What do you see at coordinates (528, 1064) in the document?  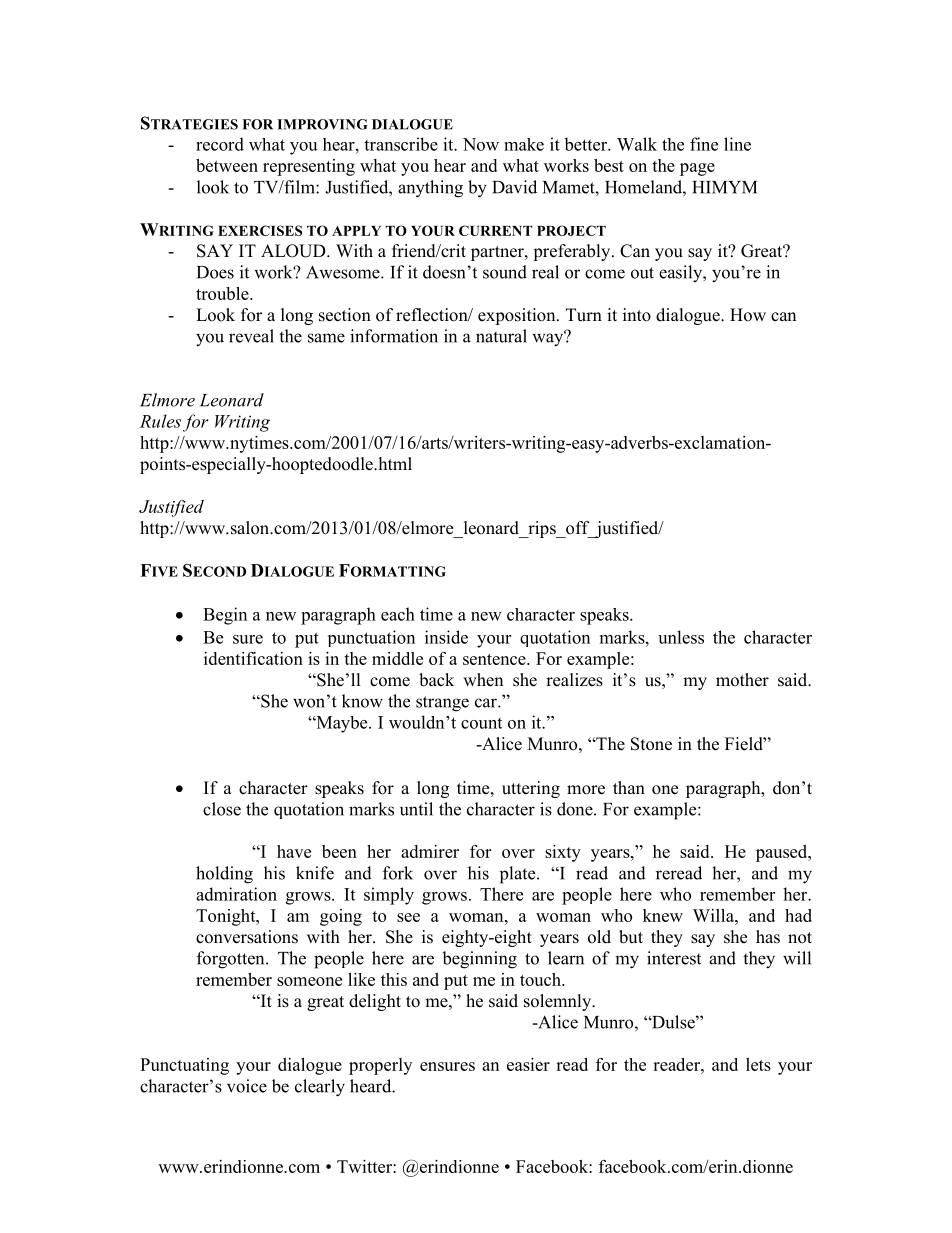 I see `easier` at bounding box center [528, 1064].
